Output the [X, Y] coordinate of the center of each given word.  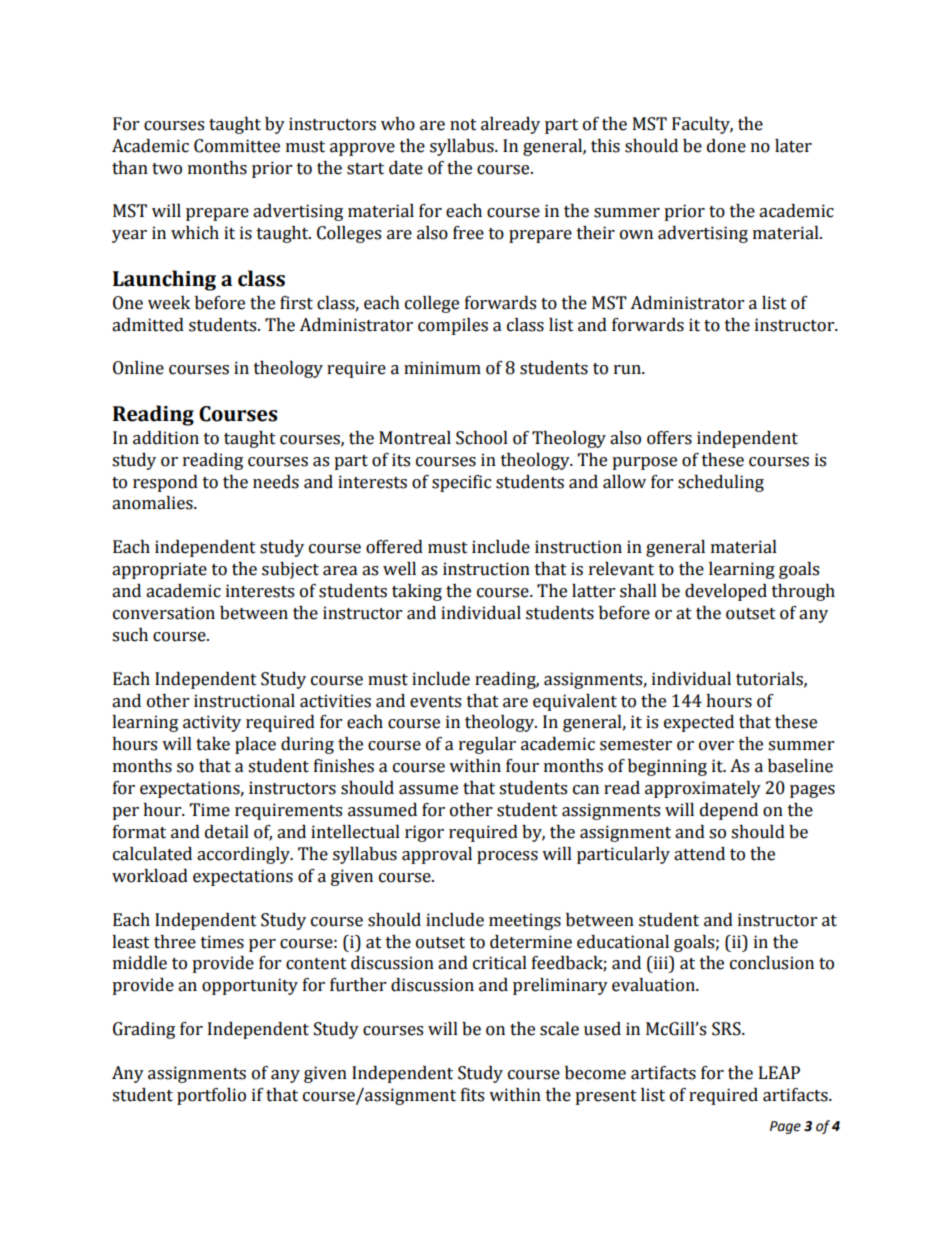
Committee [237, 146]
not [463, 125]
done [726, 146]
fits [472, 1095]
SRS [727, 1029]
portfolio [211, 1096]
